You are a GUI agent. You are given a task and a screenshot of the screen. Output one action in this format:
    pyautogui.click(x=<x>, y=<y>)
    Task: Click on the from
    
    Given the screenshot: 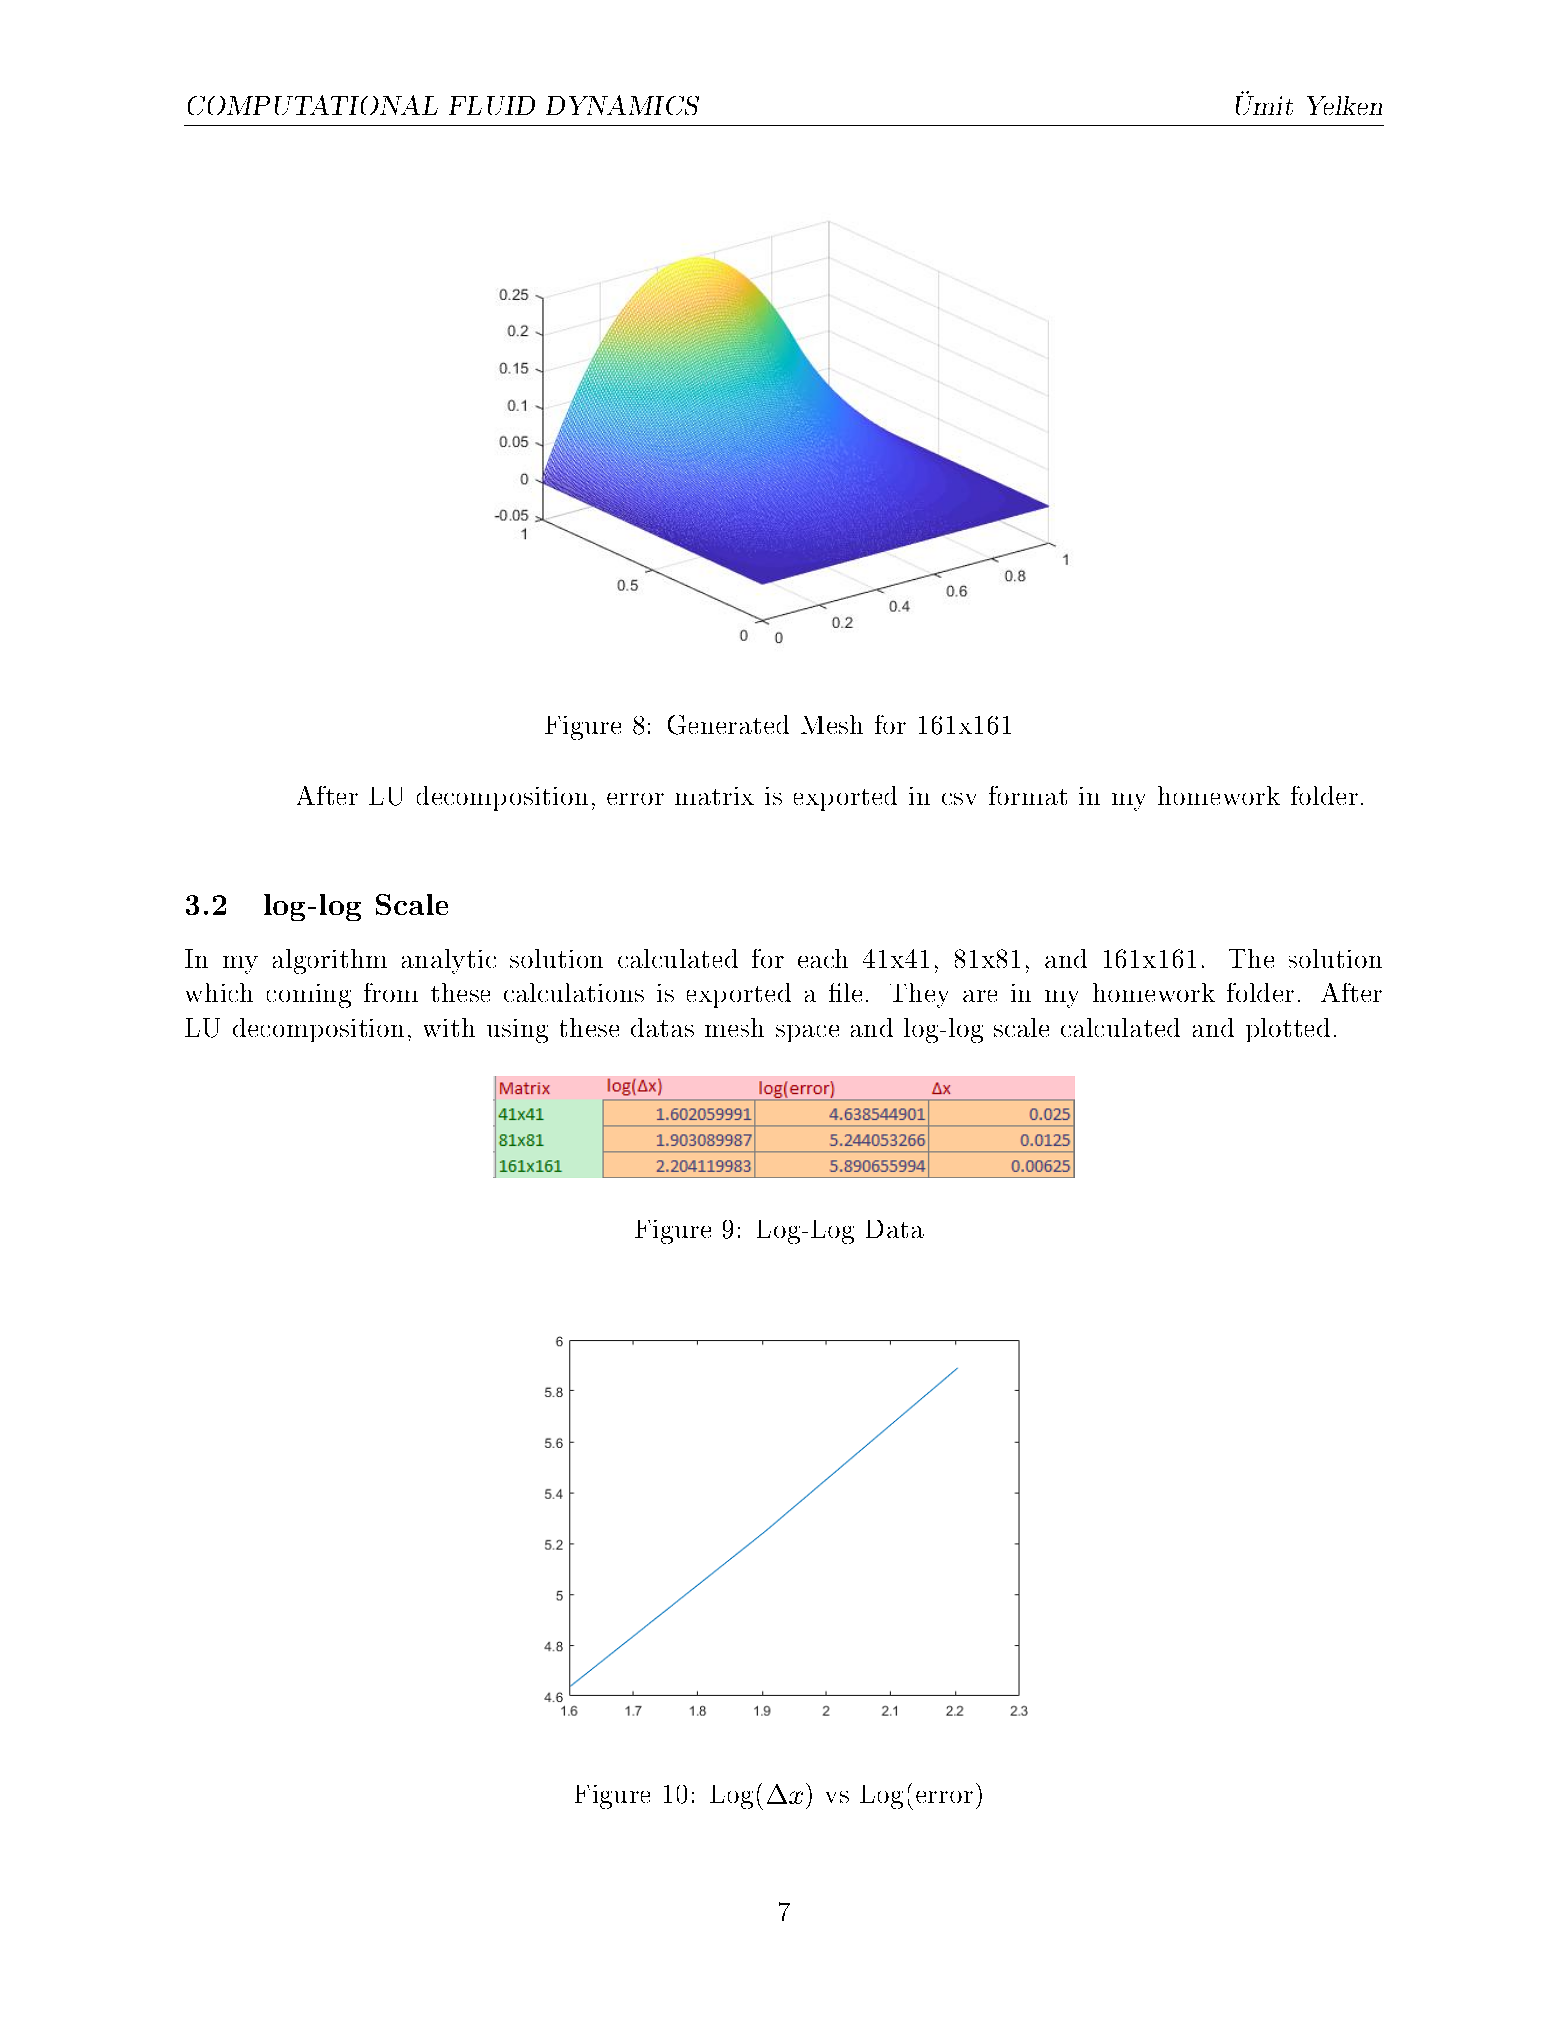 What is the action you would take?
    pyautogui.click(x=391, y=992)
